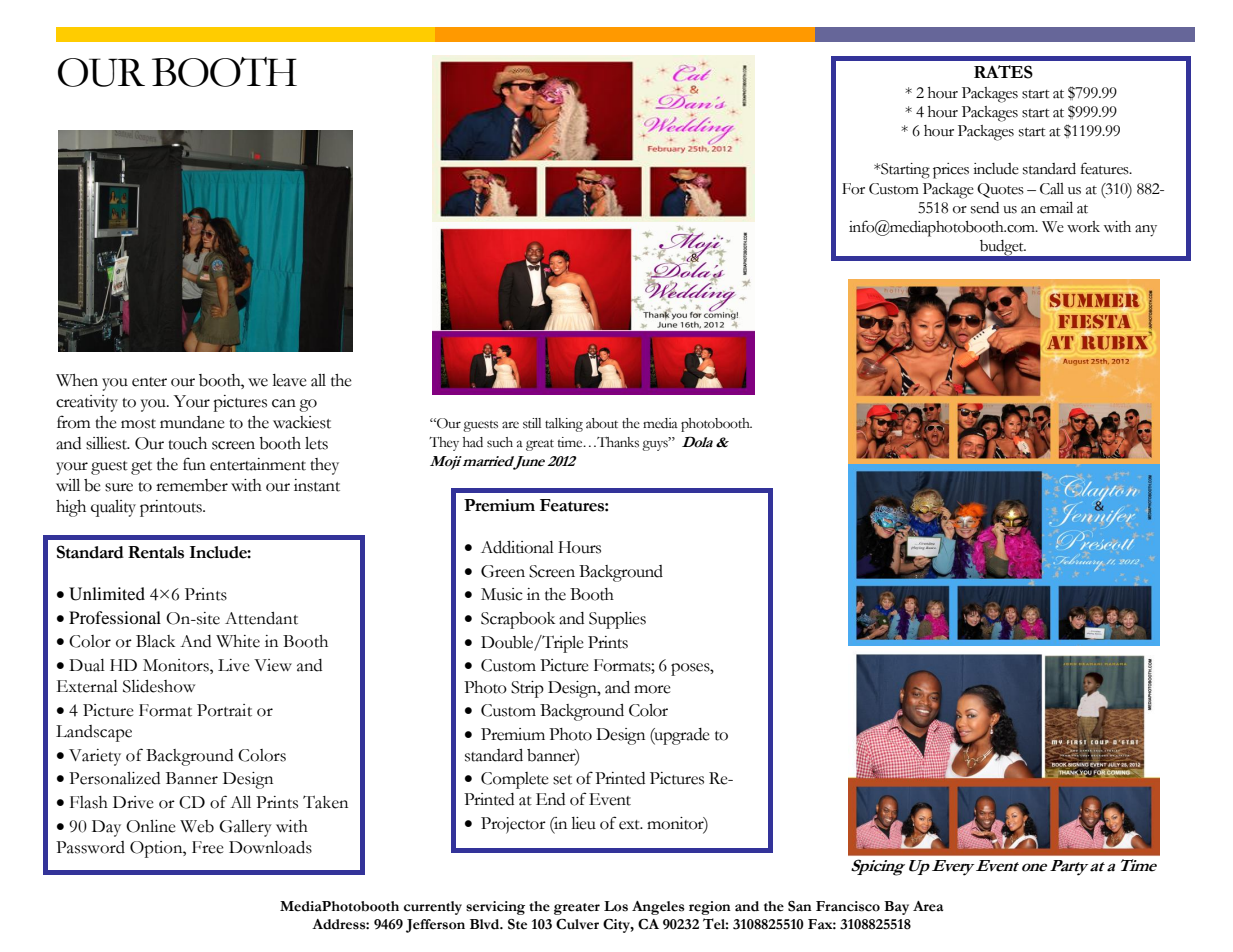 This image has width=1233, height=952. I want to click on prices, so click(951, 171).
